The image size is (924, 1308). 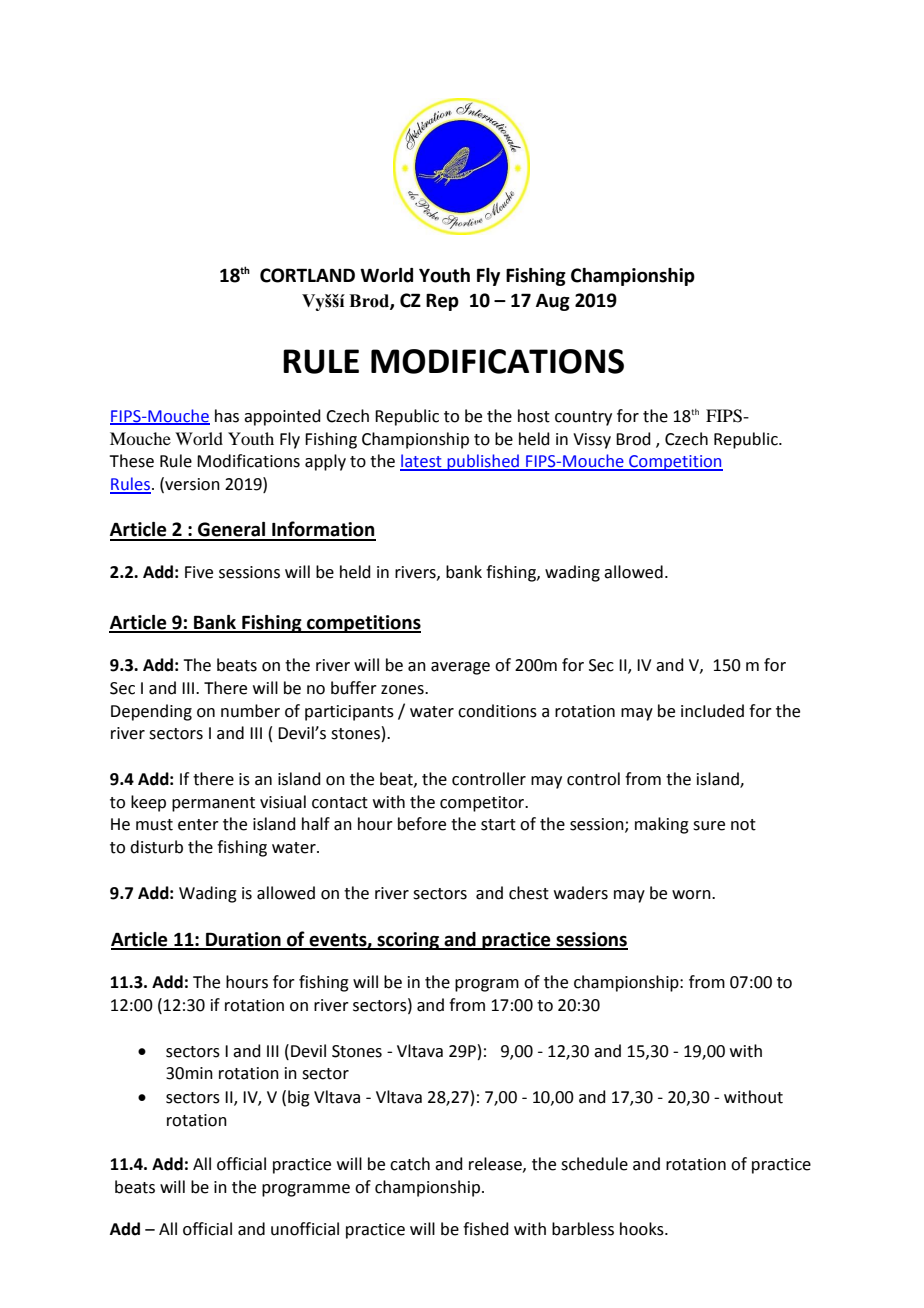 What do you see at coordinates (213, 804) in the screenshot?
I see `permanent` at bounding box center [213, 804].
